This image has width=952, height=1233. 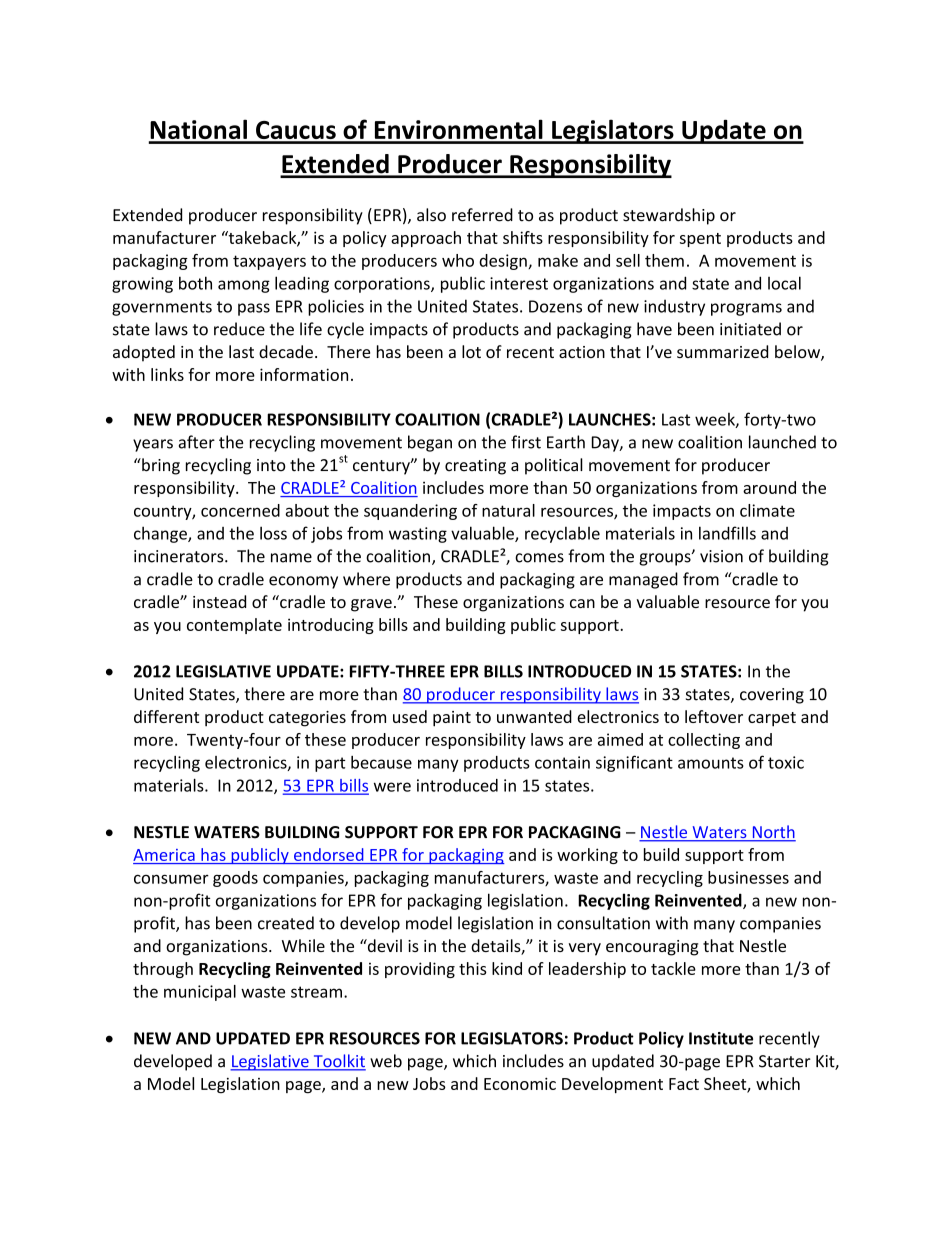 I want to click on taxpayers, so click(x=269, y=262).
